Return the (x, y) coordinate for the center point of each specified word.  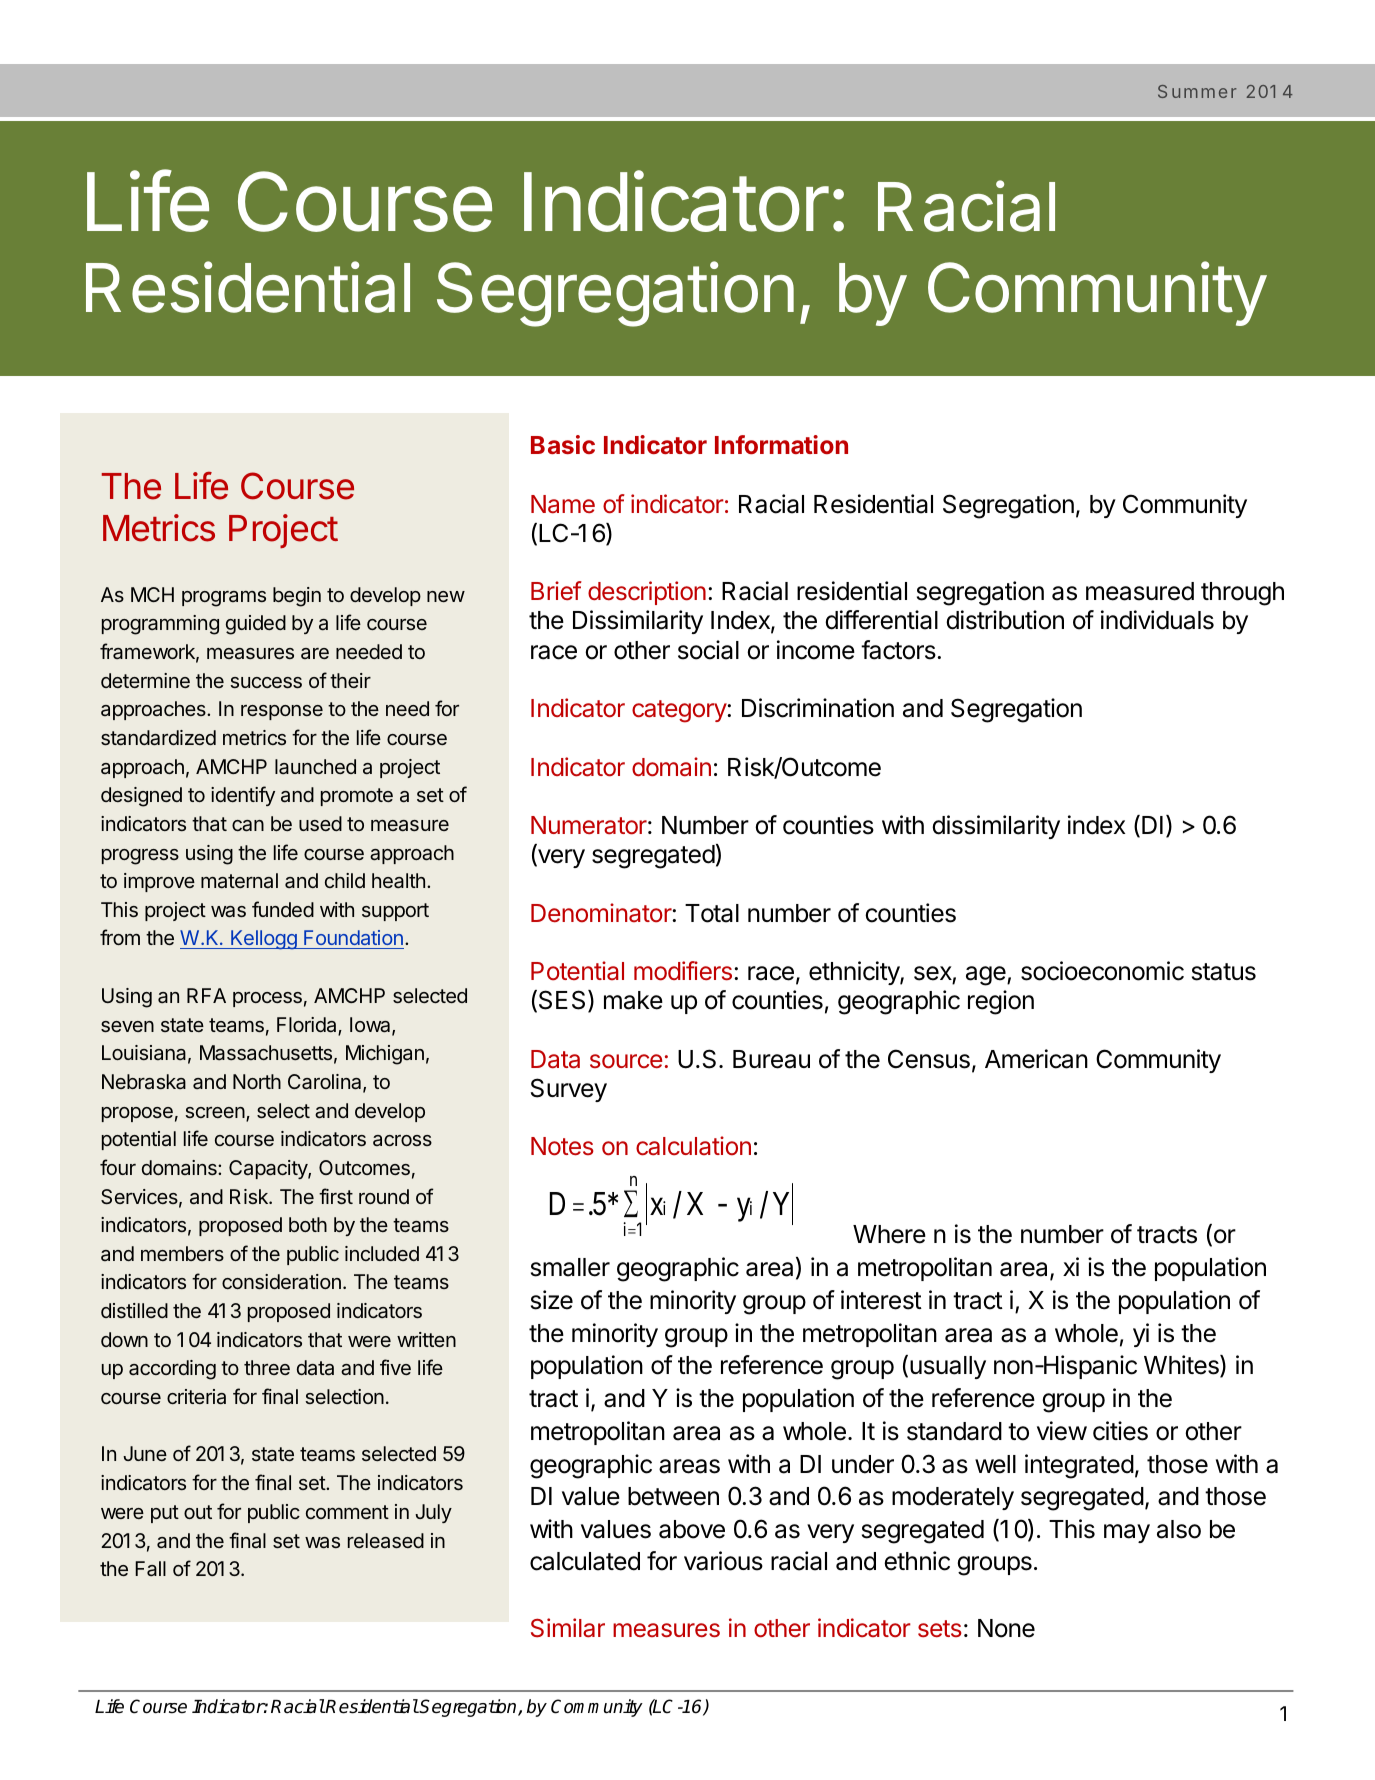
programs (224, 599)
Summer (1197, 91)
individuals (1157, 620)
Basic (563, 444)
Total (712, 913)
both (308, 1224)
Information (781, 444)
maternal (239, 881)
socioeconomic (1102, 971)
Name (563, 504)
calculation (693, 1146)
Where (889, 1234)
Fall (150, 1568)
